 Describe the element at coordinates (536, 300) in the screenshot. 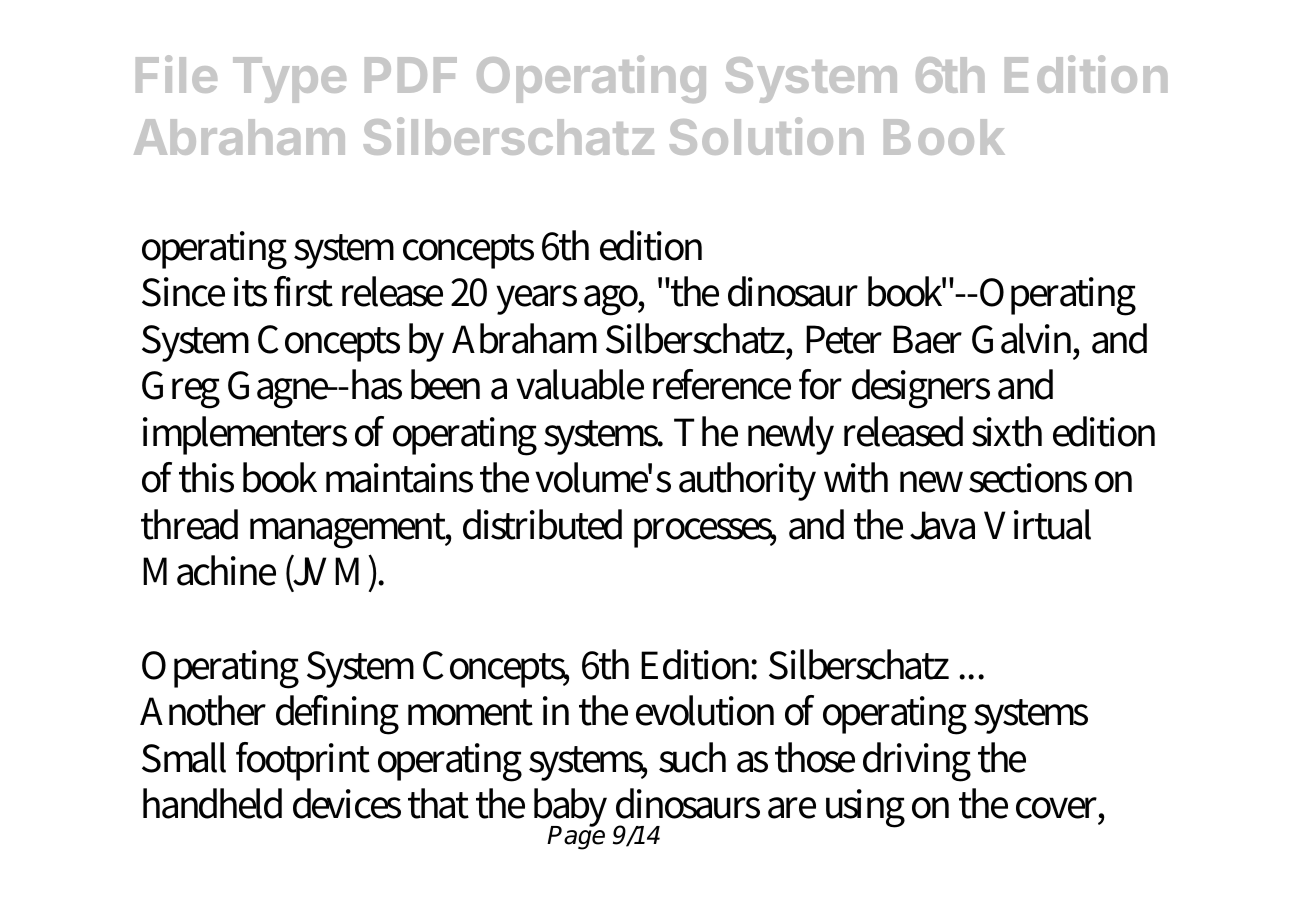

I see `years` at that location.
